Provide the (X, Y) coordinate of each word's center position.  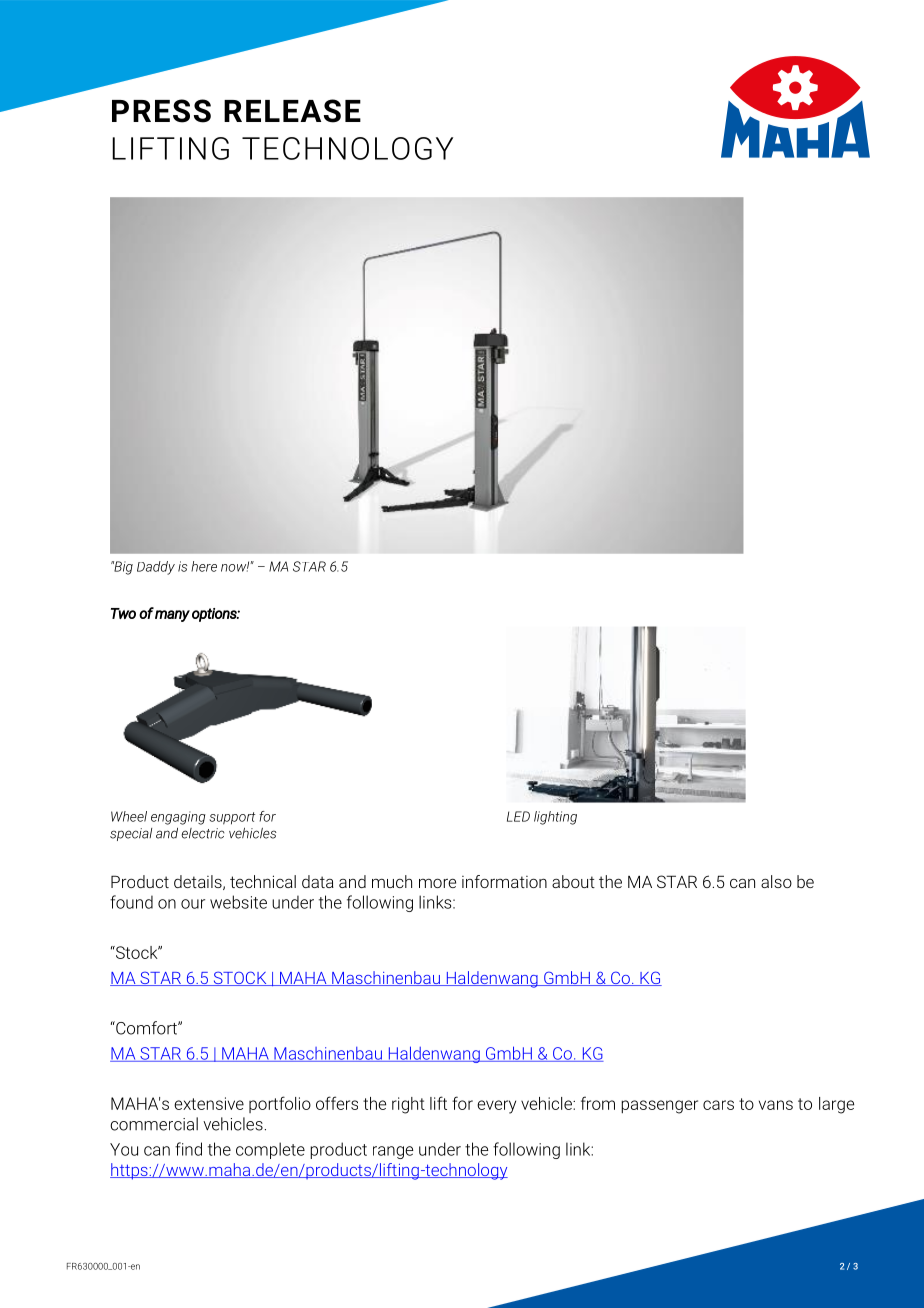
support (232, 818)
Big (122, 568)
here (204, 566)
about (573, 881)
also (776, 881)
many (172, 616)
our (193, 904)
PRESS (161, 111)
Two (123, 613)
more (437, 883)
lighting (555, 818)
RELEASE (292, 111)
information (504, 881)
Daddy (156, 568)
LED (518, 816)
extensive (209, 1103)
